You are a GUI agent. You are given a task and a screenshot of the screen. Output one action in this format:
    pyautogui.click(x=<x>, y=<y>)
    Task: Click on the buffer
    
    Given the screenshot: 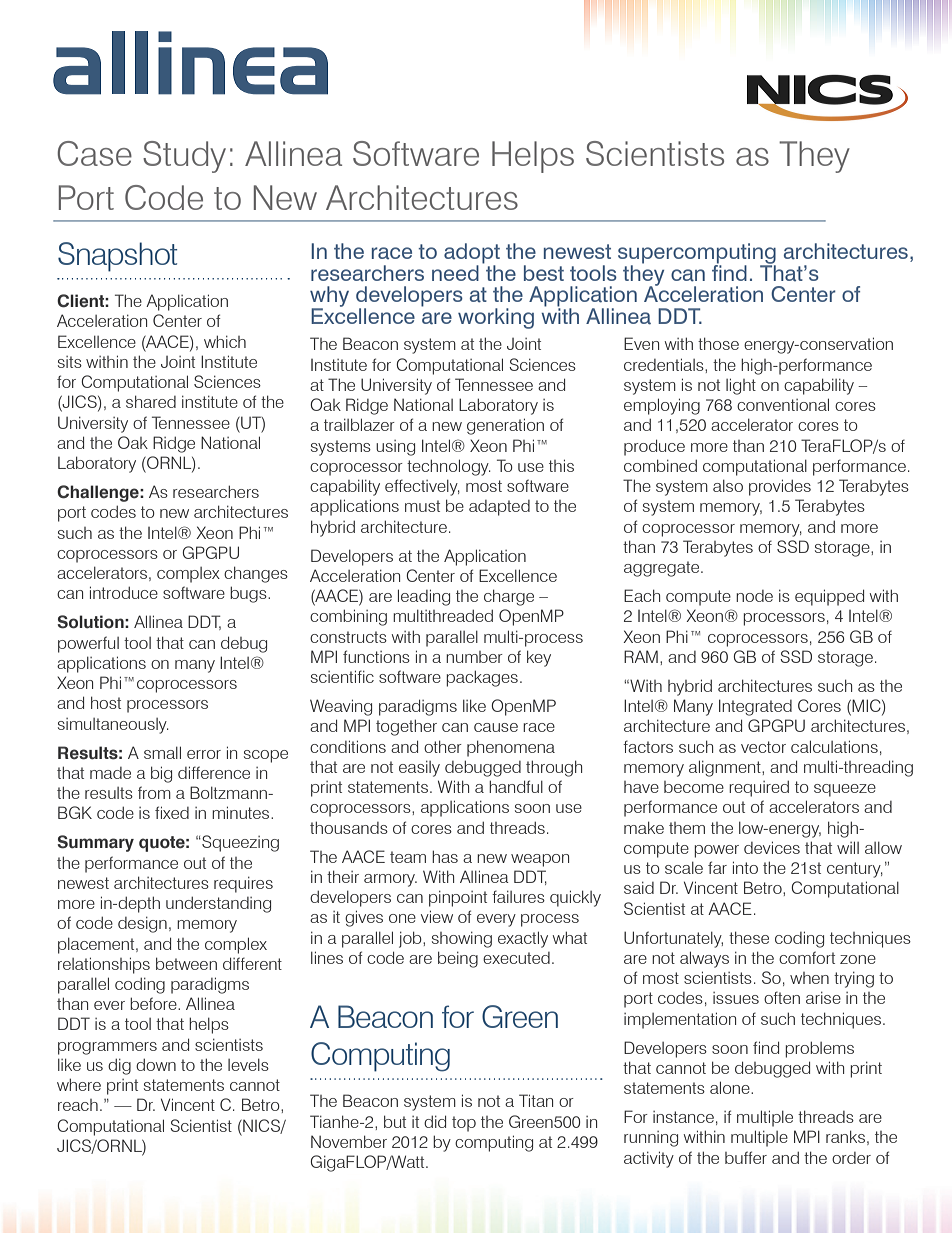 What is the action you would take?
    pyautogui.click(x=746, y=1157)
